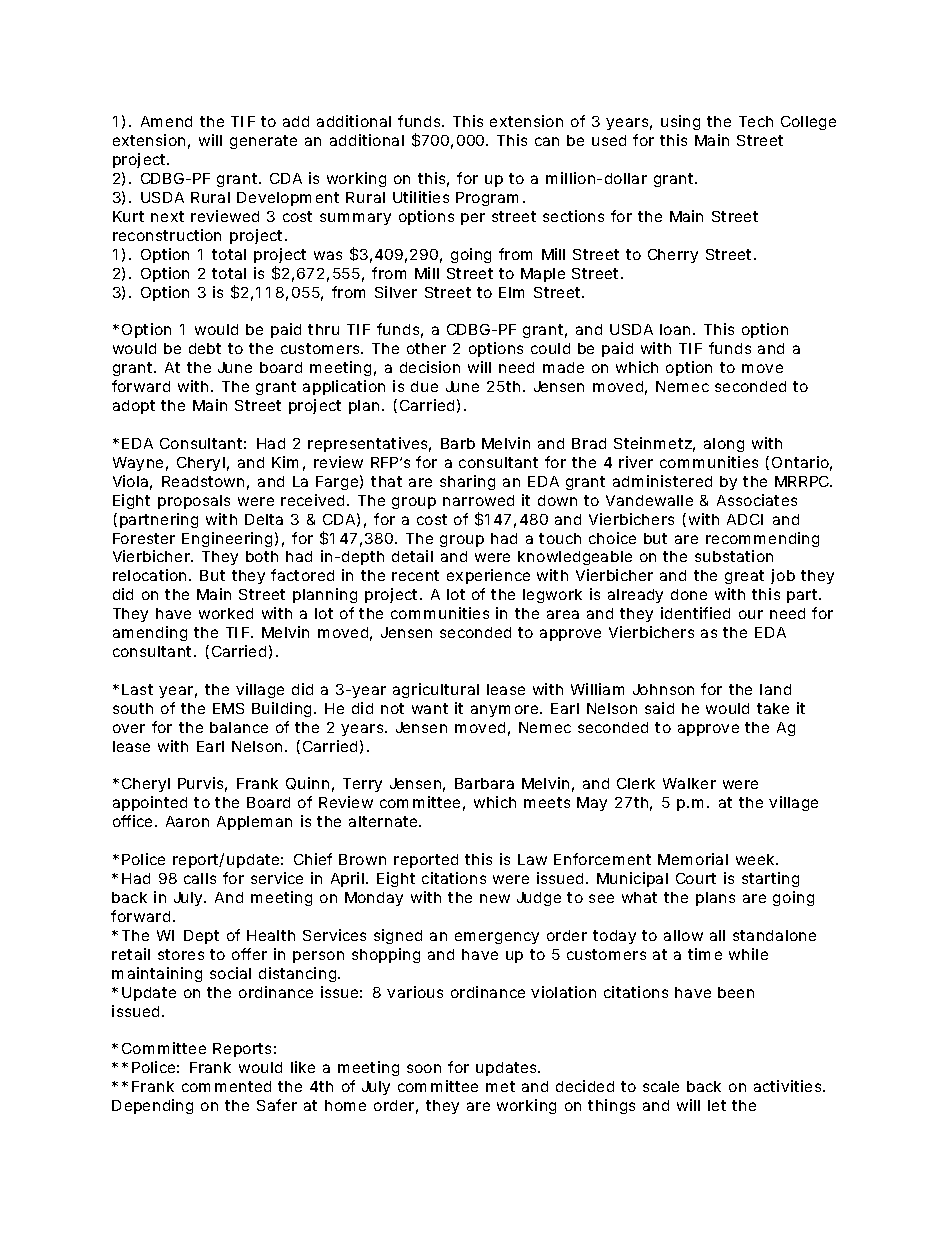 The image size is (952, 1233). Describe the element at coordinates (430, 367) in the screenshot. I see `decision` at that location.
